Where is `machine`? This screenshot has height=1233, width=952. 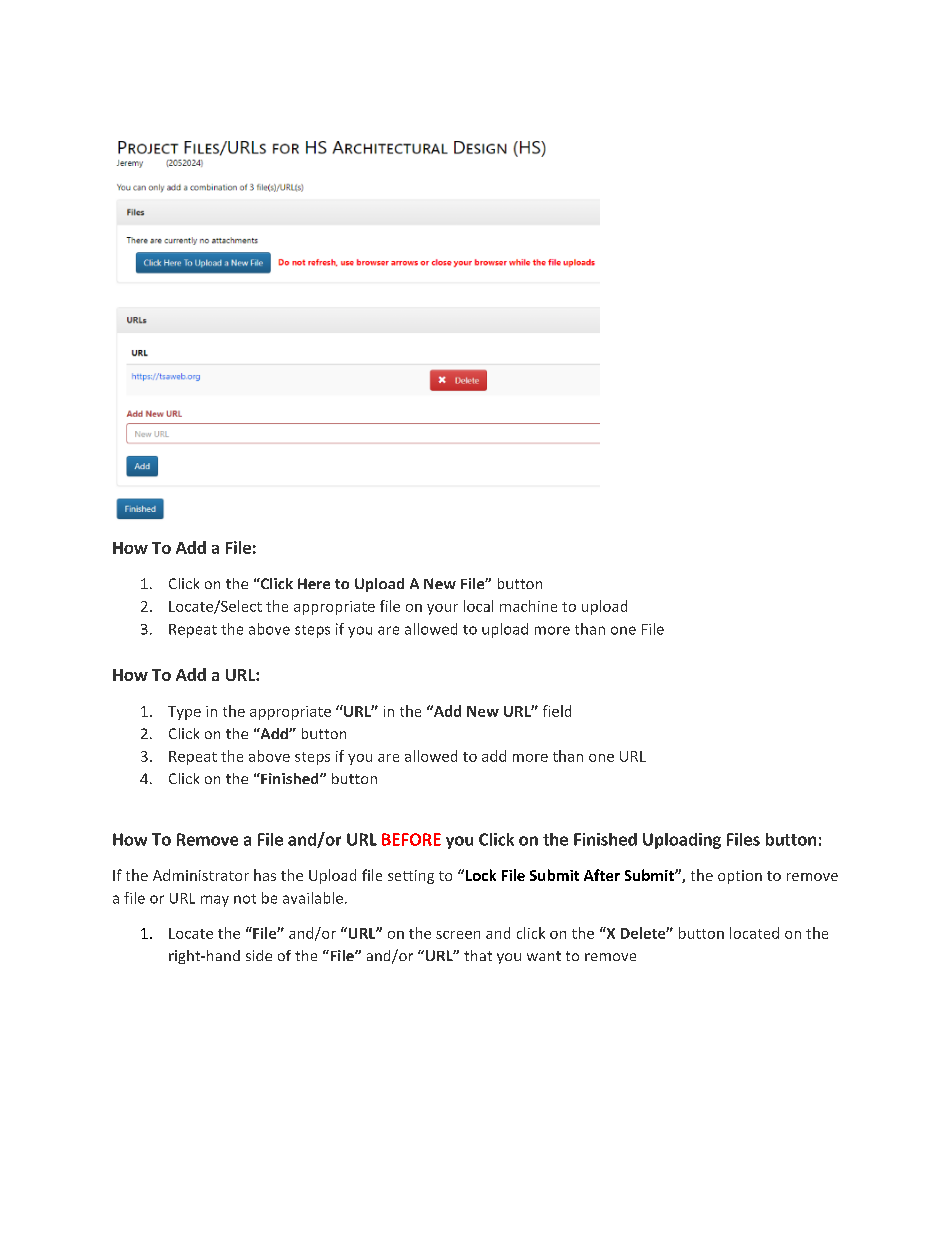 machine is located at coordinates (528, 606).
